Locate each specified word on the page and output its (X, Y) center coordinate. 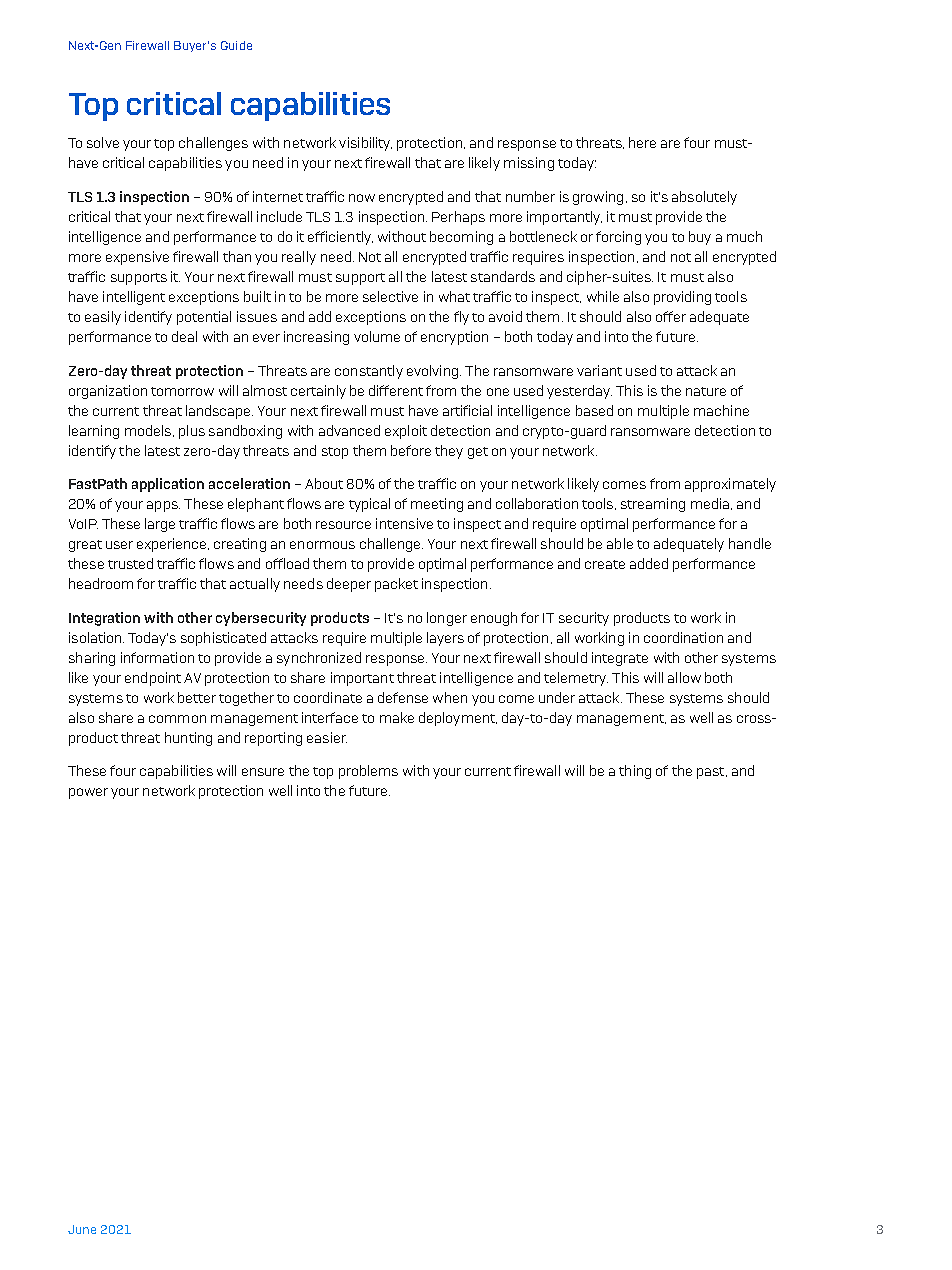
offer (671, 316)
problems (368, 772)
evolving (434, 372)
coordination (683, 637)
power (88, 793)
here (642, 142)
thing (635, 772)
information (157, 657)
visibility (365, 144)
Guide (236, 45)
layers (445, 639)
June (82, 1229)
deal (184, 336)
